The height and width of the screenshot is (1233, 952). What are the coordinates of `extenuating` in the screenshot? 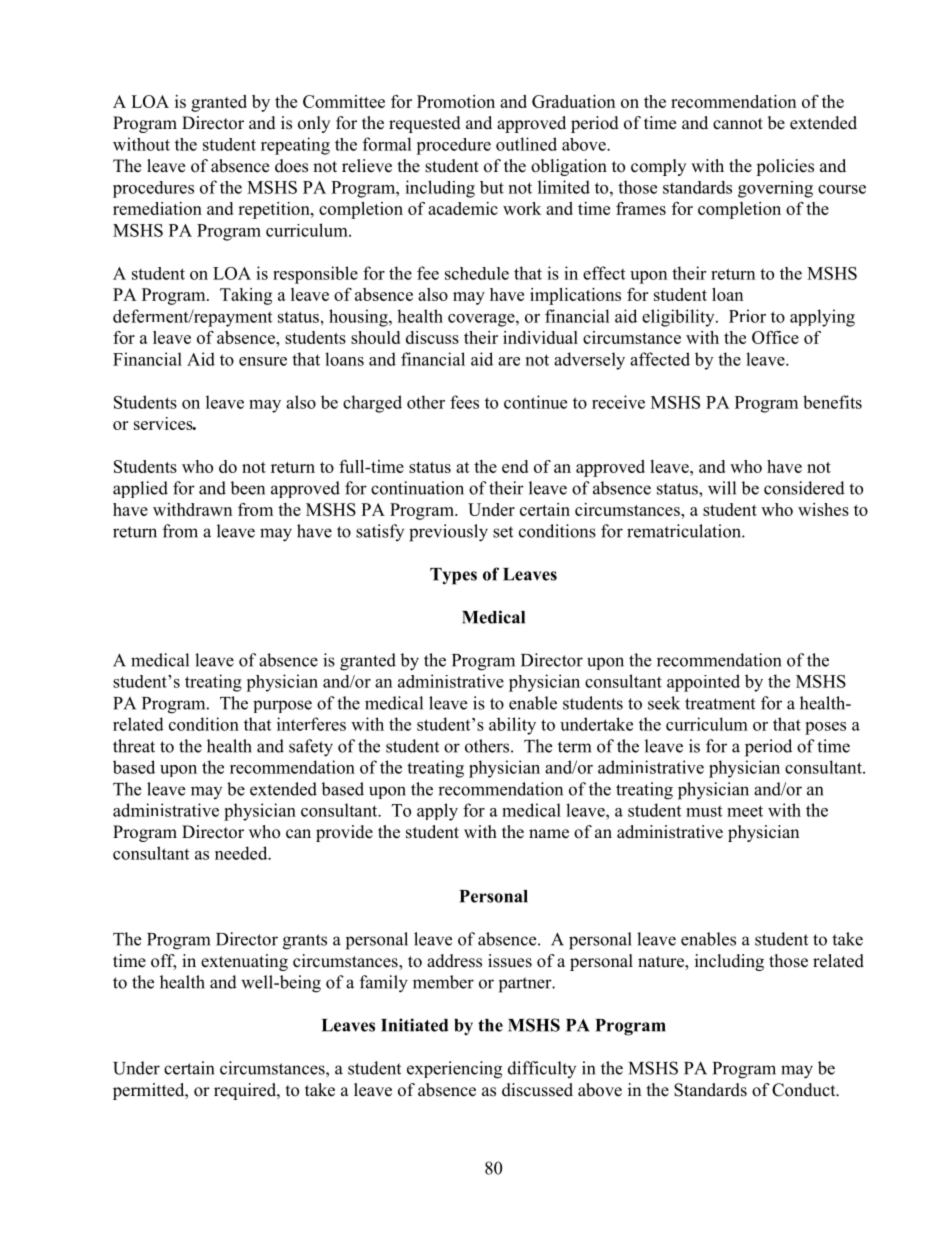 It's located at (244, 962).
